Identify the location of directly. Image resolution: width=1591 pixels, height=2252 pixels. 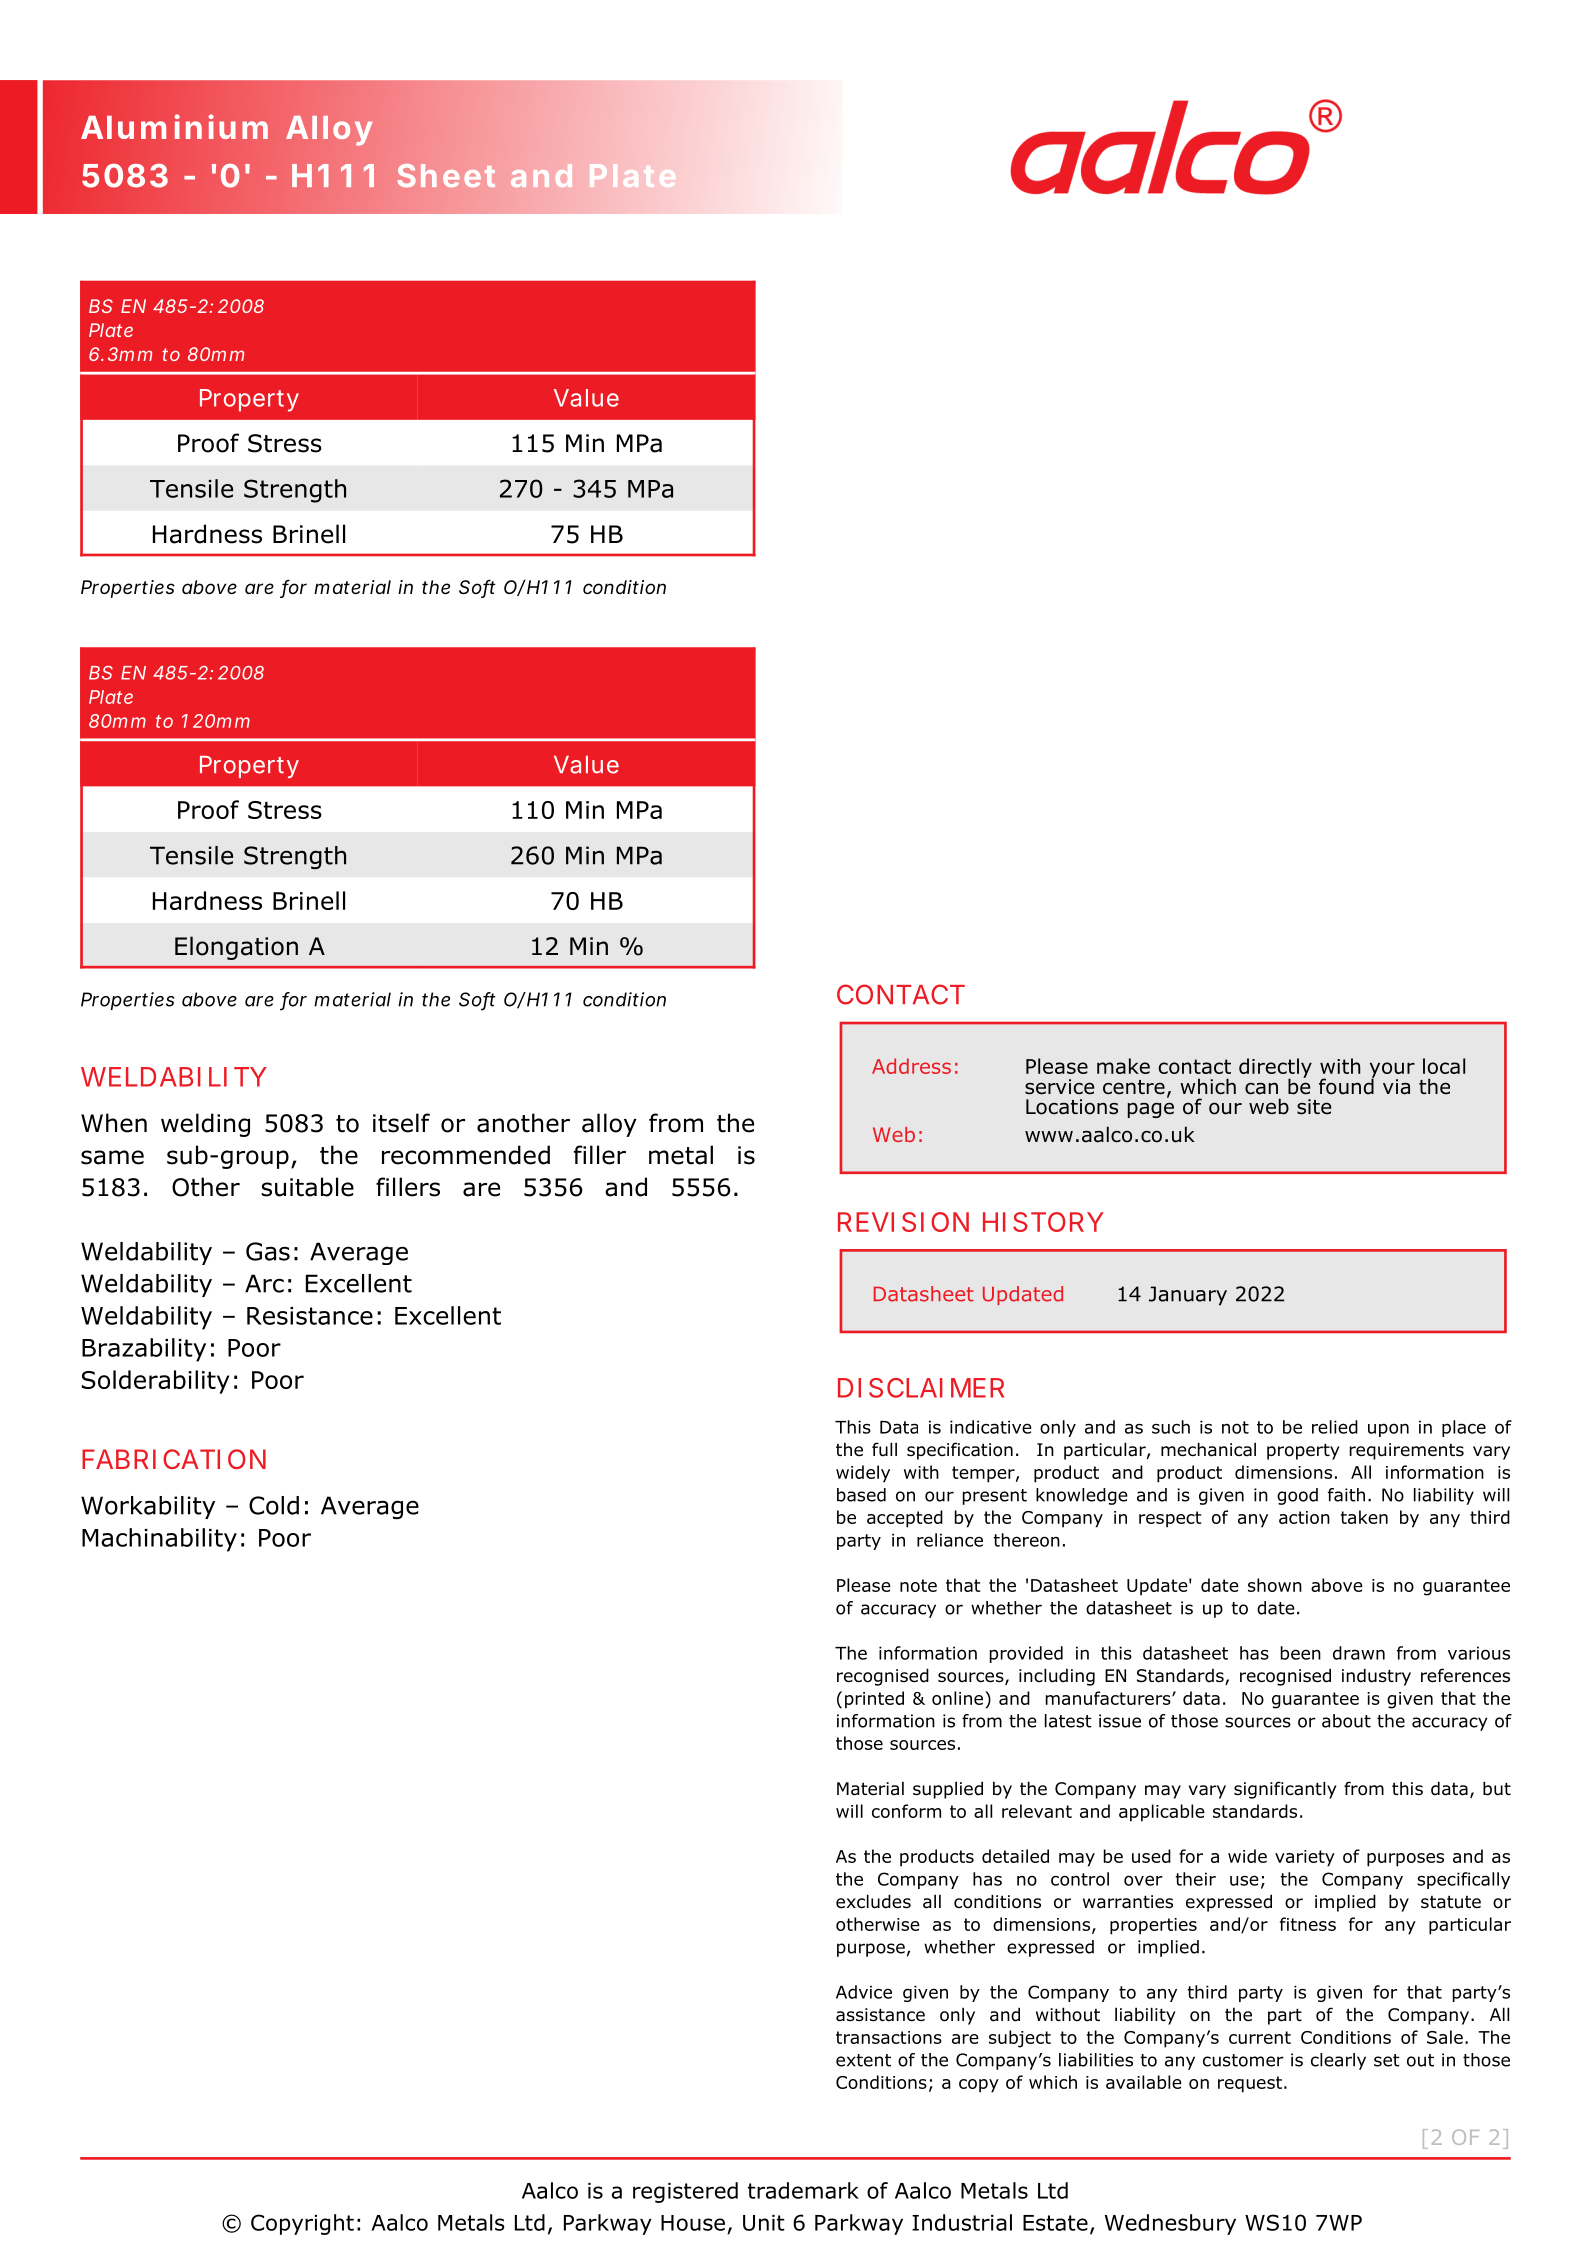
(1275, 1069).
